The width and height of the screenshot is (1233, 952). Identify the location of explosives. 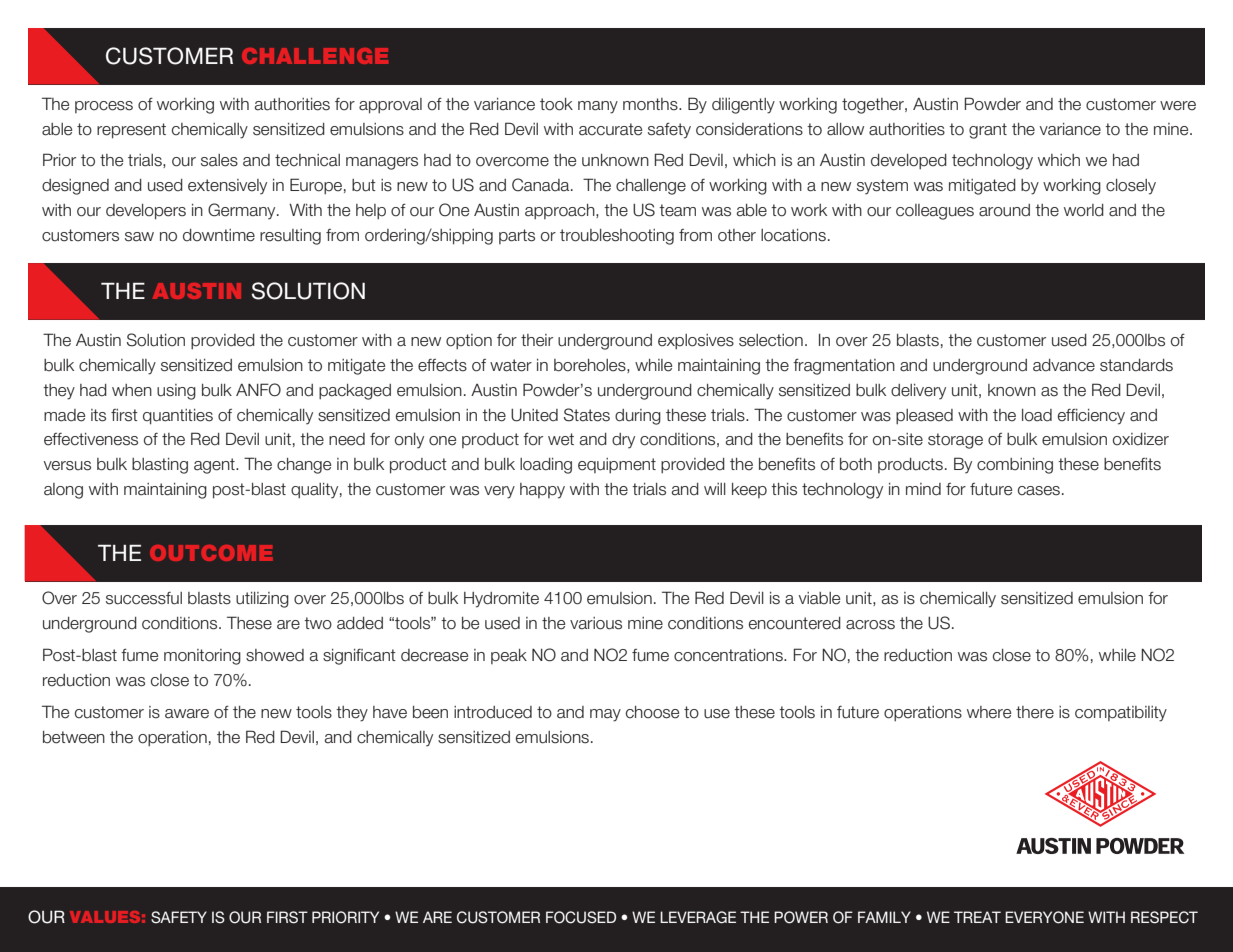
(696, 342).
